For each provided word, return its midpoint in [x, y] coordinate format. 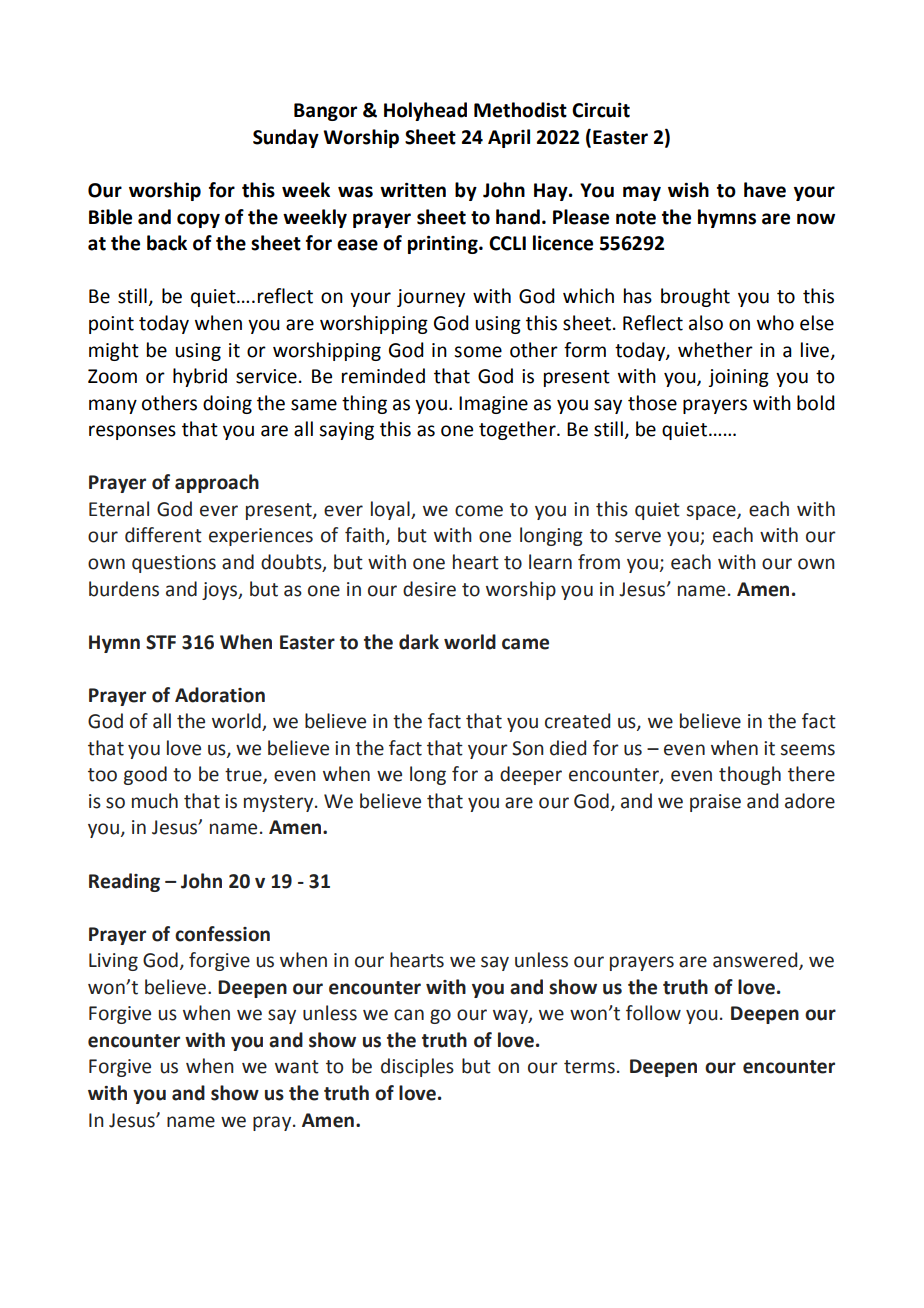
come [479, 511]
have [765, 190]
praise [715, 803]
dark [419, 642]
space [712, 512]
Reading [124, 882]
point [111, 325]
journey [431, 298]
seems [808, 750]
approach [217, 483]
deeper [531, 775]
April [509, 138]
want [297, 1067]
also [706, 323]
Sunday [286, 138]
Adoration [220, 695]
